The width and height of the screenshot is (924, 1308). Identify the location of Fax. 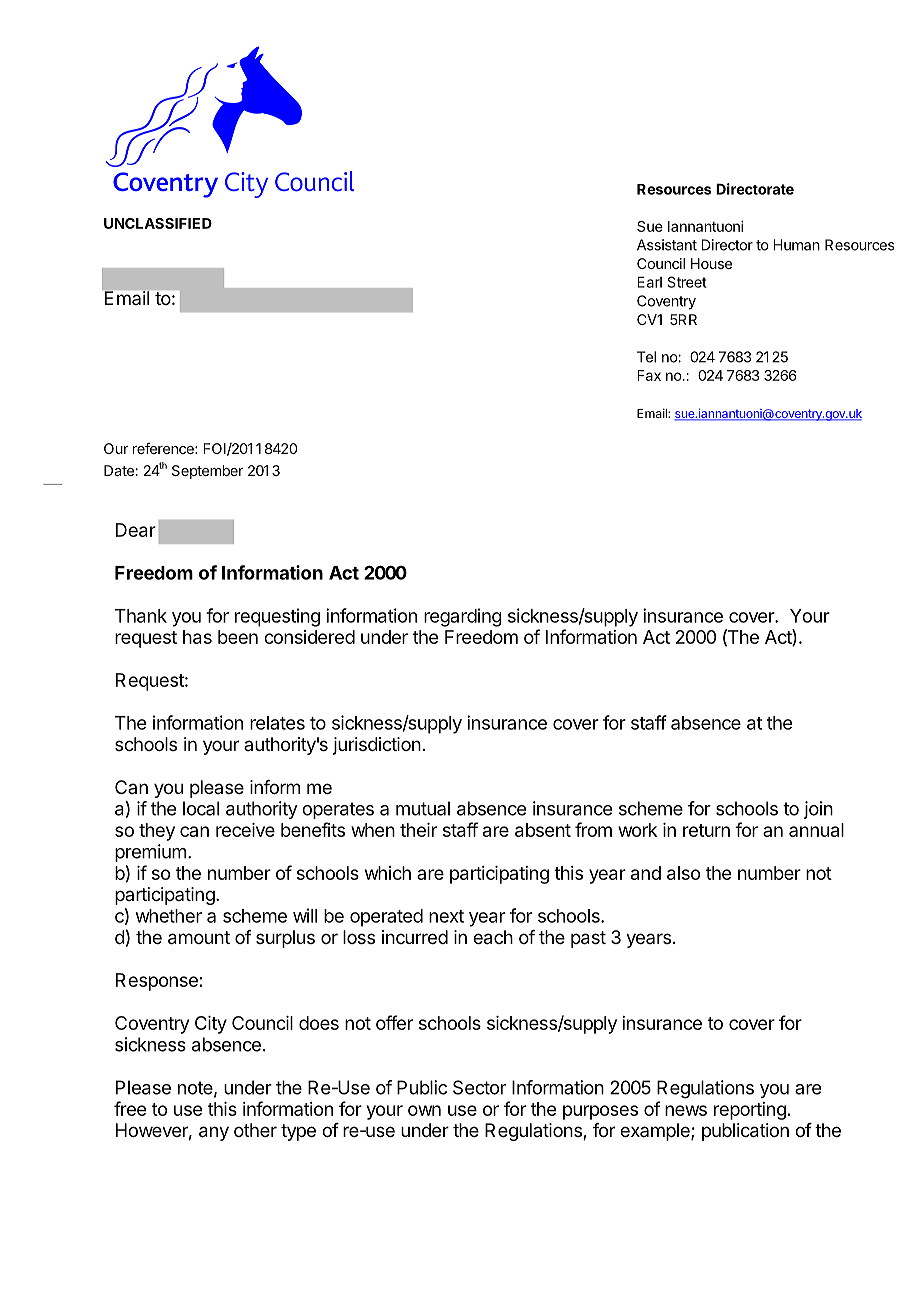
(649, 375).
